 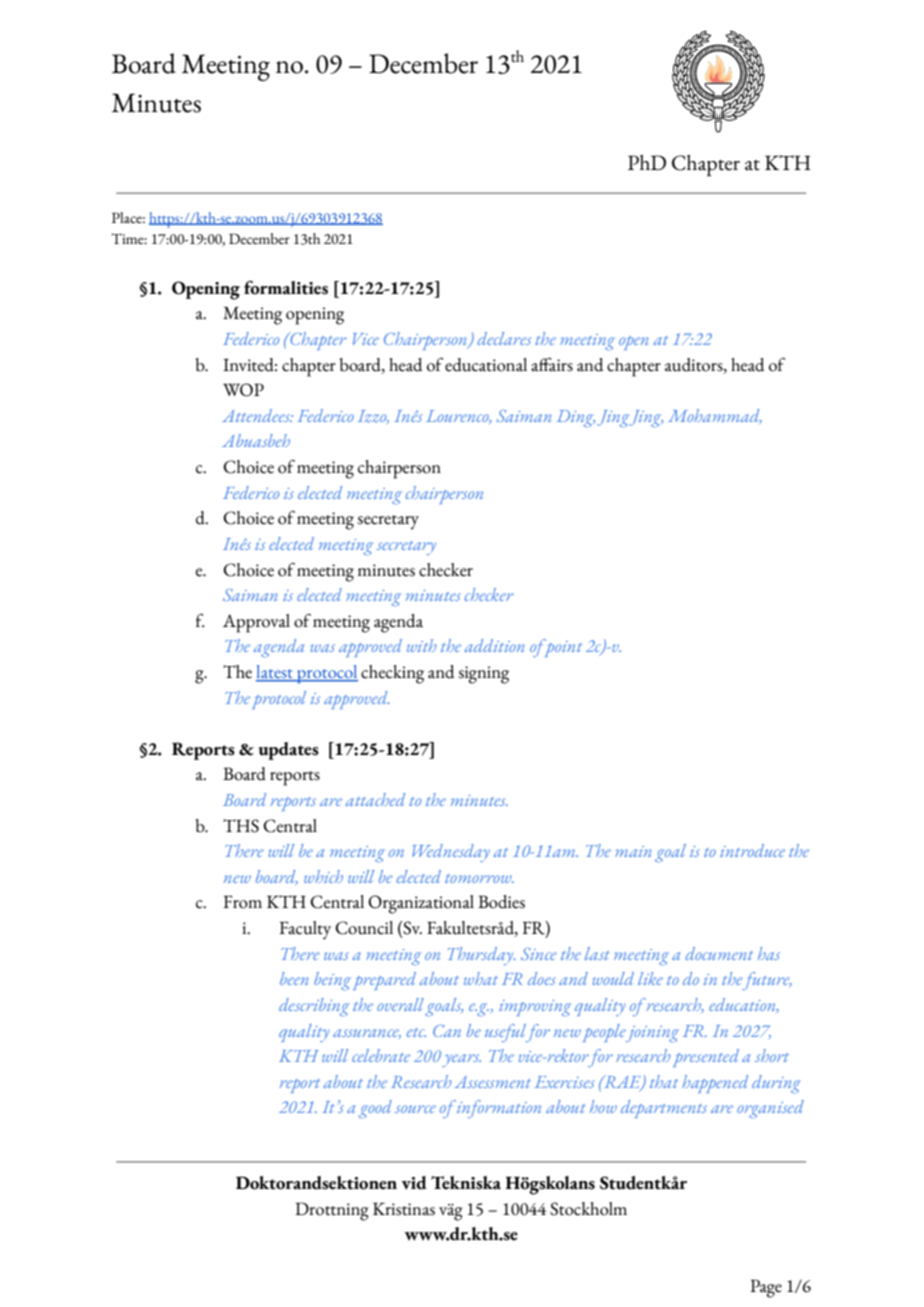 What do you see at coordinates (752, 850) in the screenshot?
I see `introduce` at bounding box center [752, 850].
